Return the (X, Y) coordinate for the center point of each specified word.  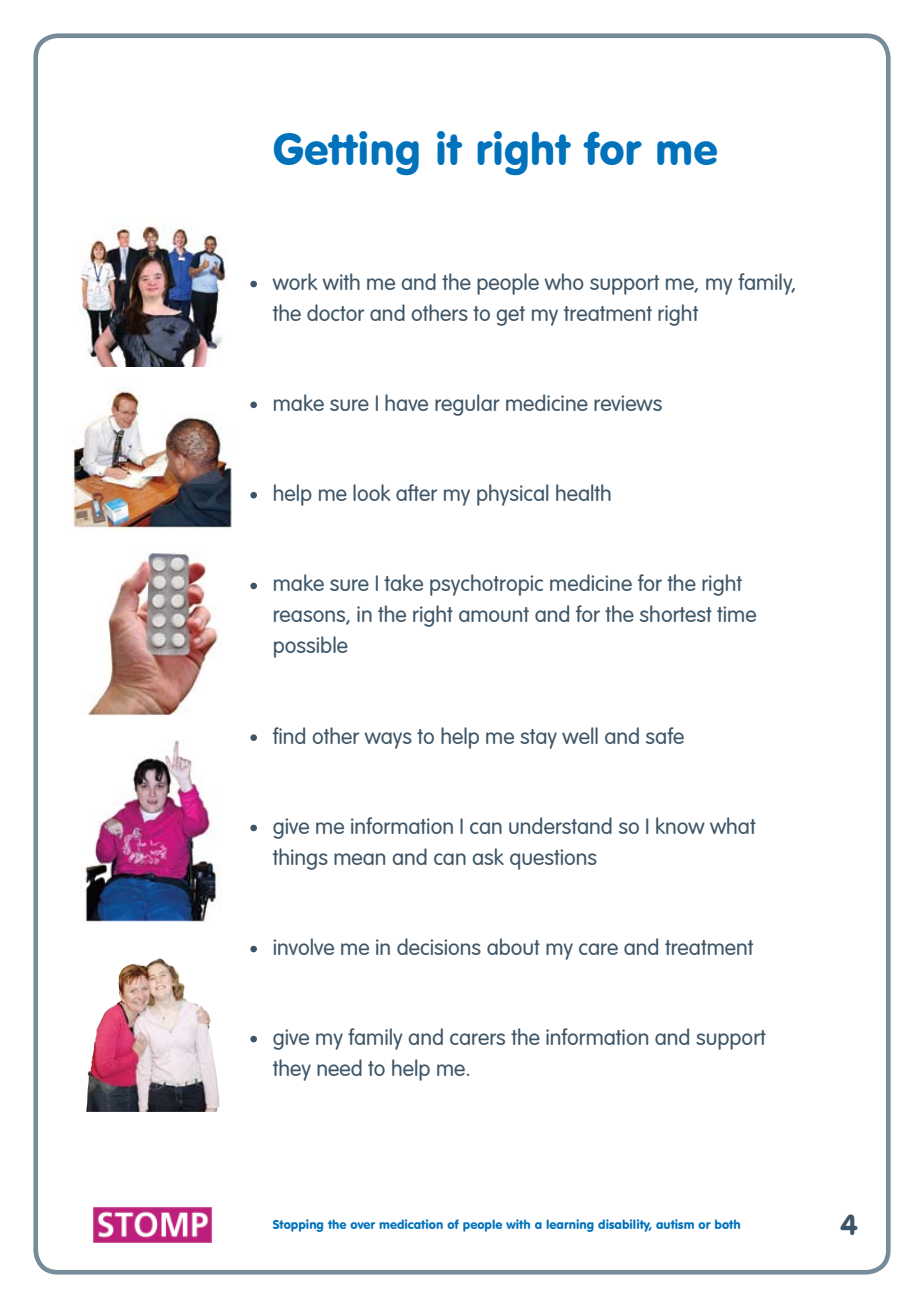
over (362, 1225)
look (371, 492)
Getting (346, 153)
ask (488, 856)
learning (570, 1225)
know (680, 825)
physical (512, 495)
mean (359, 859)
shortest (676, 613)
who (564, 281)
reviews (628, 403)
